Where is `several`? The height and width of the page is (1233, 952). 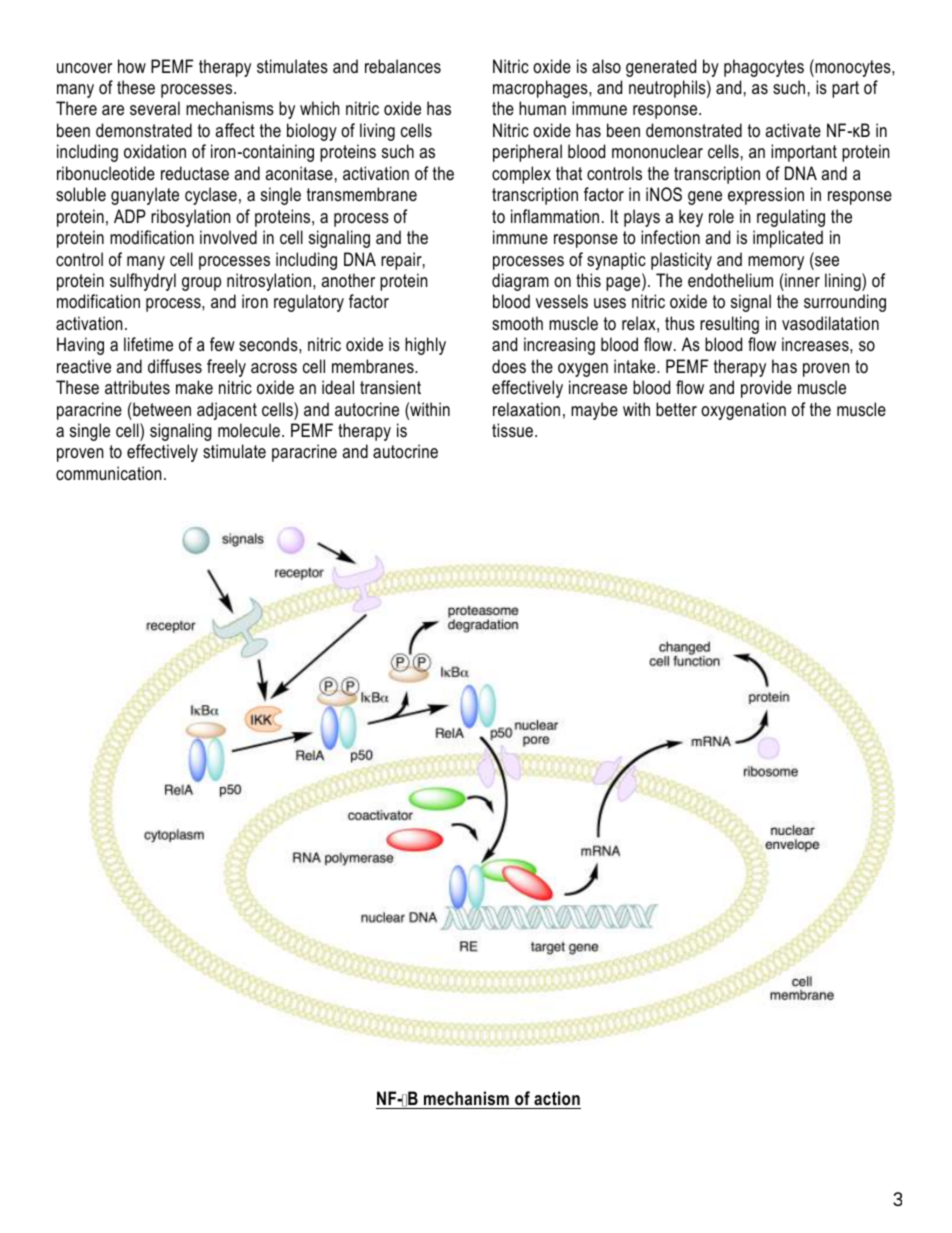
several is located at coordinates (155, 108).
